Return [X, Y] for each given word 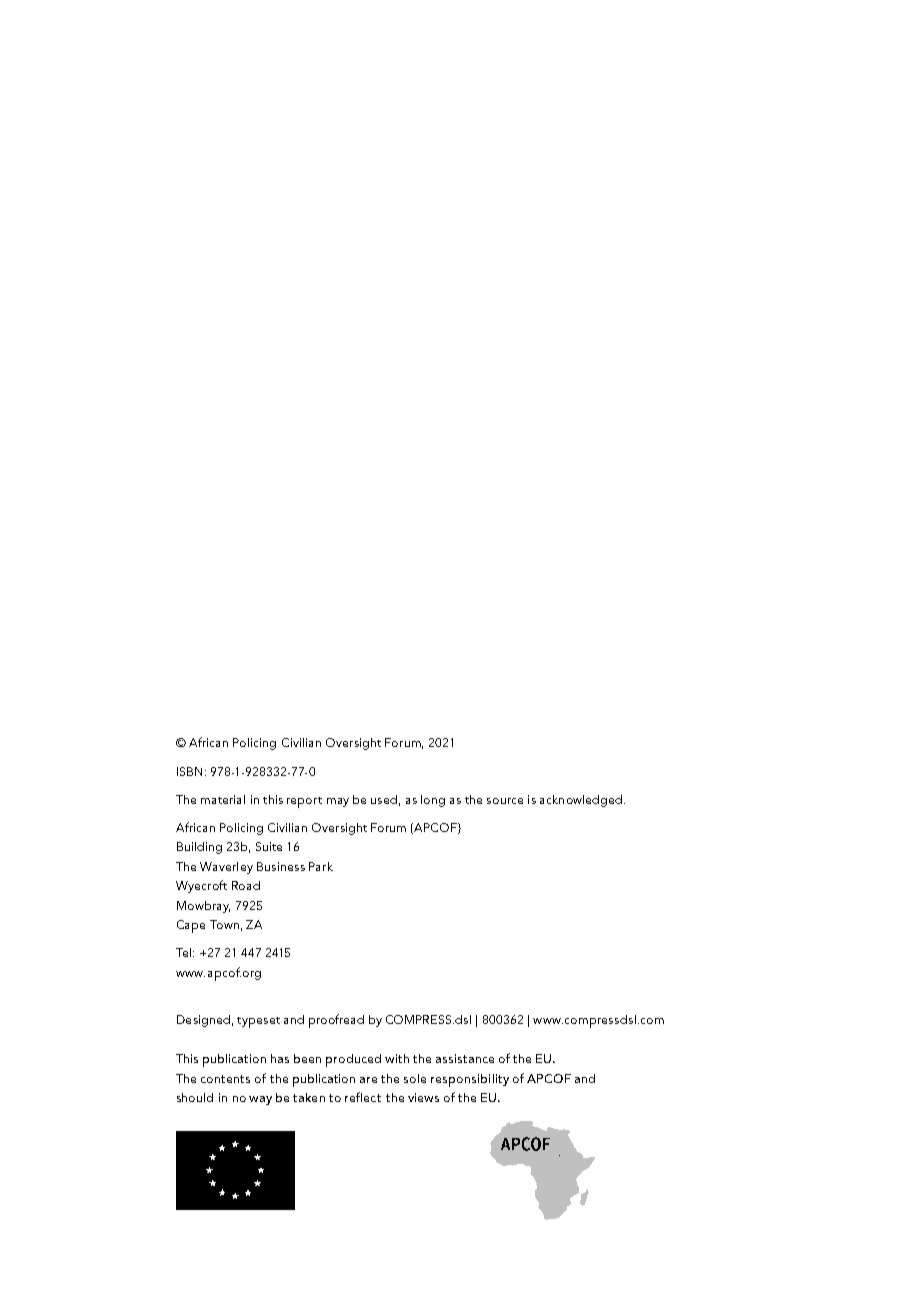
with [397, 1058]
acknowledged [581, 801]
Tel [185, 952]
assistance [465, 1058]
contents [225, 1079]
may [338, 802]
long [433, 801]
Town [224, 924]
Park [321, 866]
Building [199, 848]
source [505, 801]
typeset [258, 1022]
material [223, 799]
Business [281, 866]
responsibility [470, 1080]
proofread [336, 1021]
